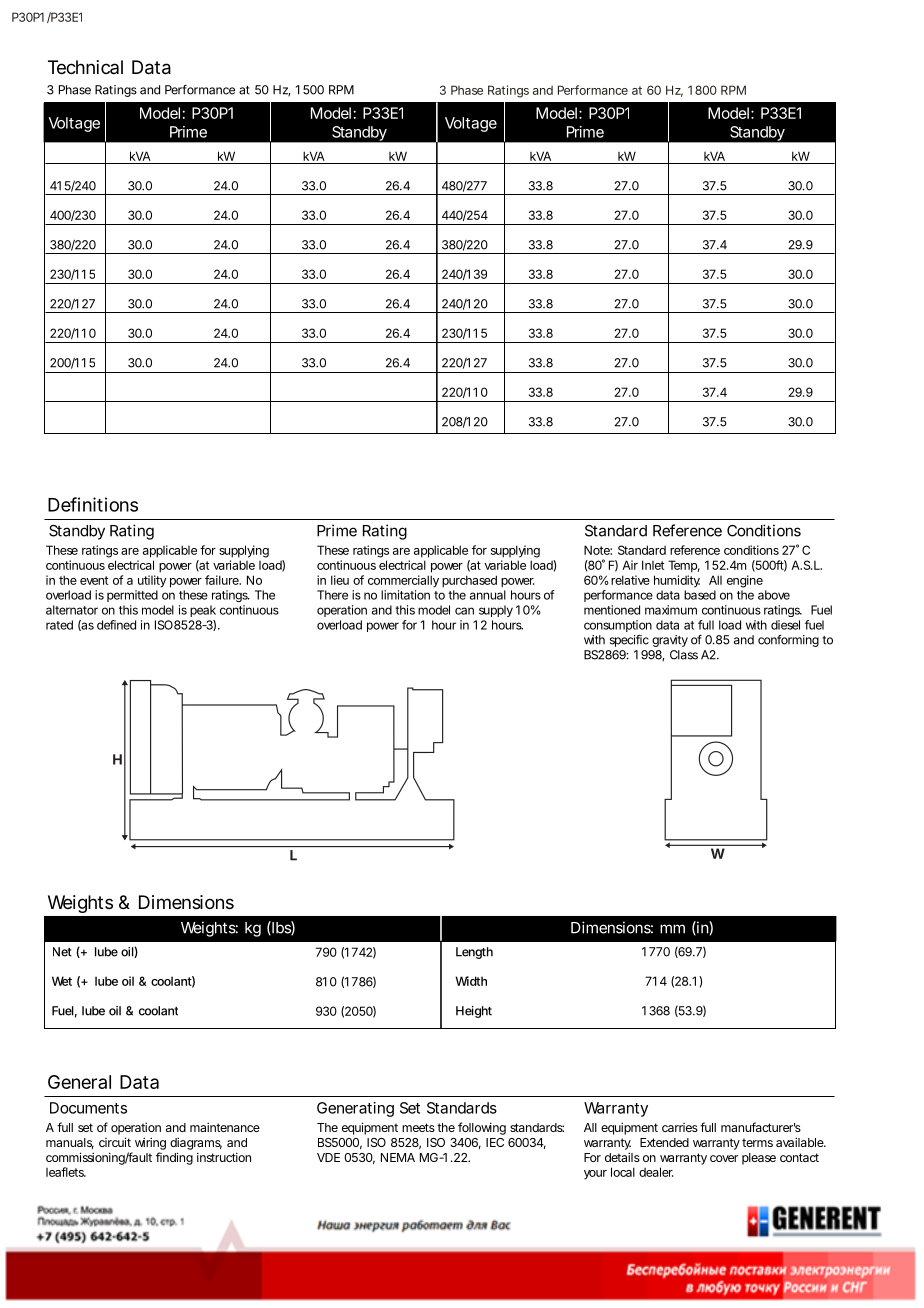  Describe the element at coordinates (464, 611) in the image. I see `can` at that location.
